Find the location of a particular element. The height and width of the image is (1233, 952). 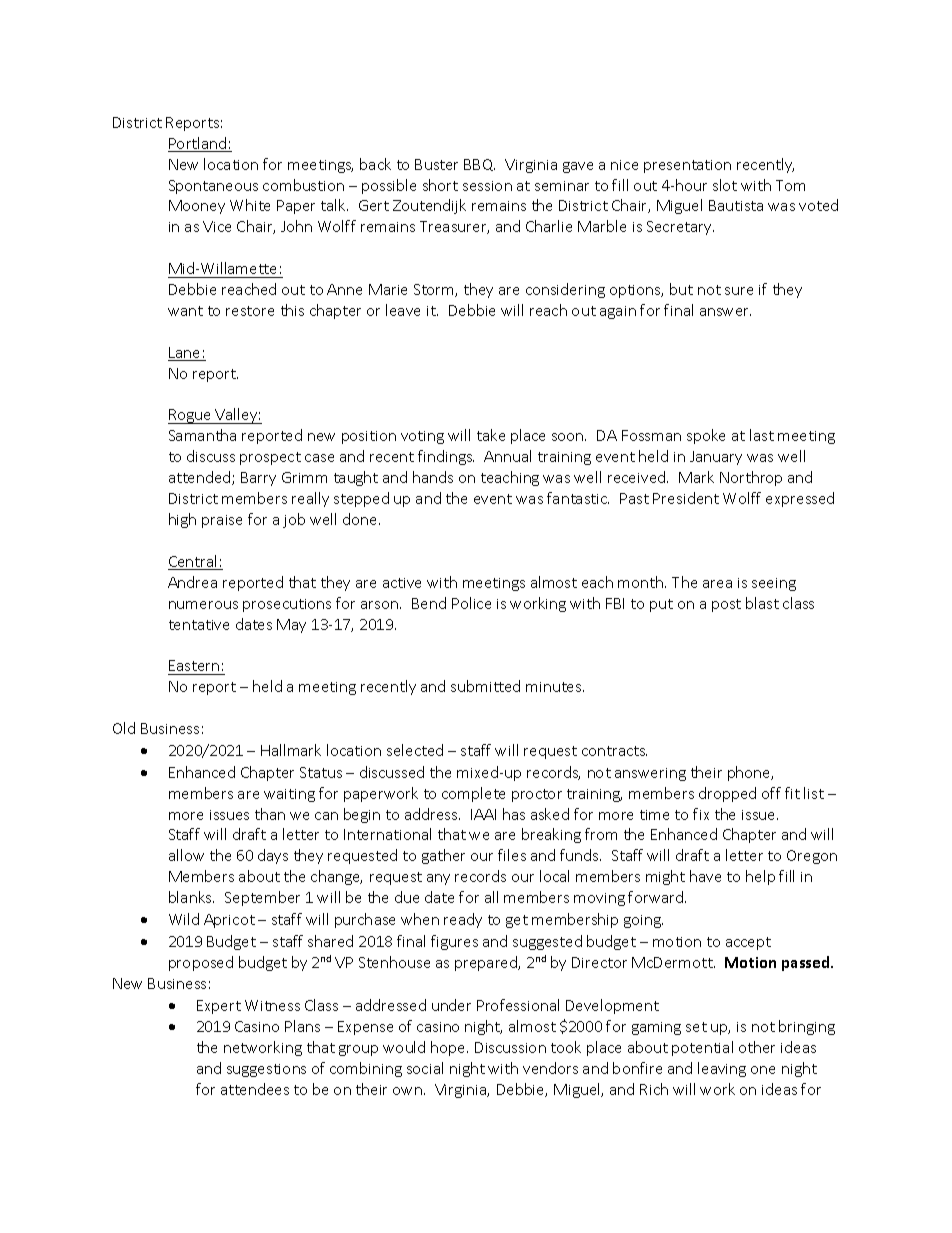

slot is located at coordinates (725, 185).
